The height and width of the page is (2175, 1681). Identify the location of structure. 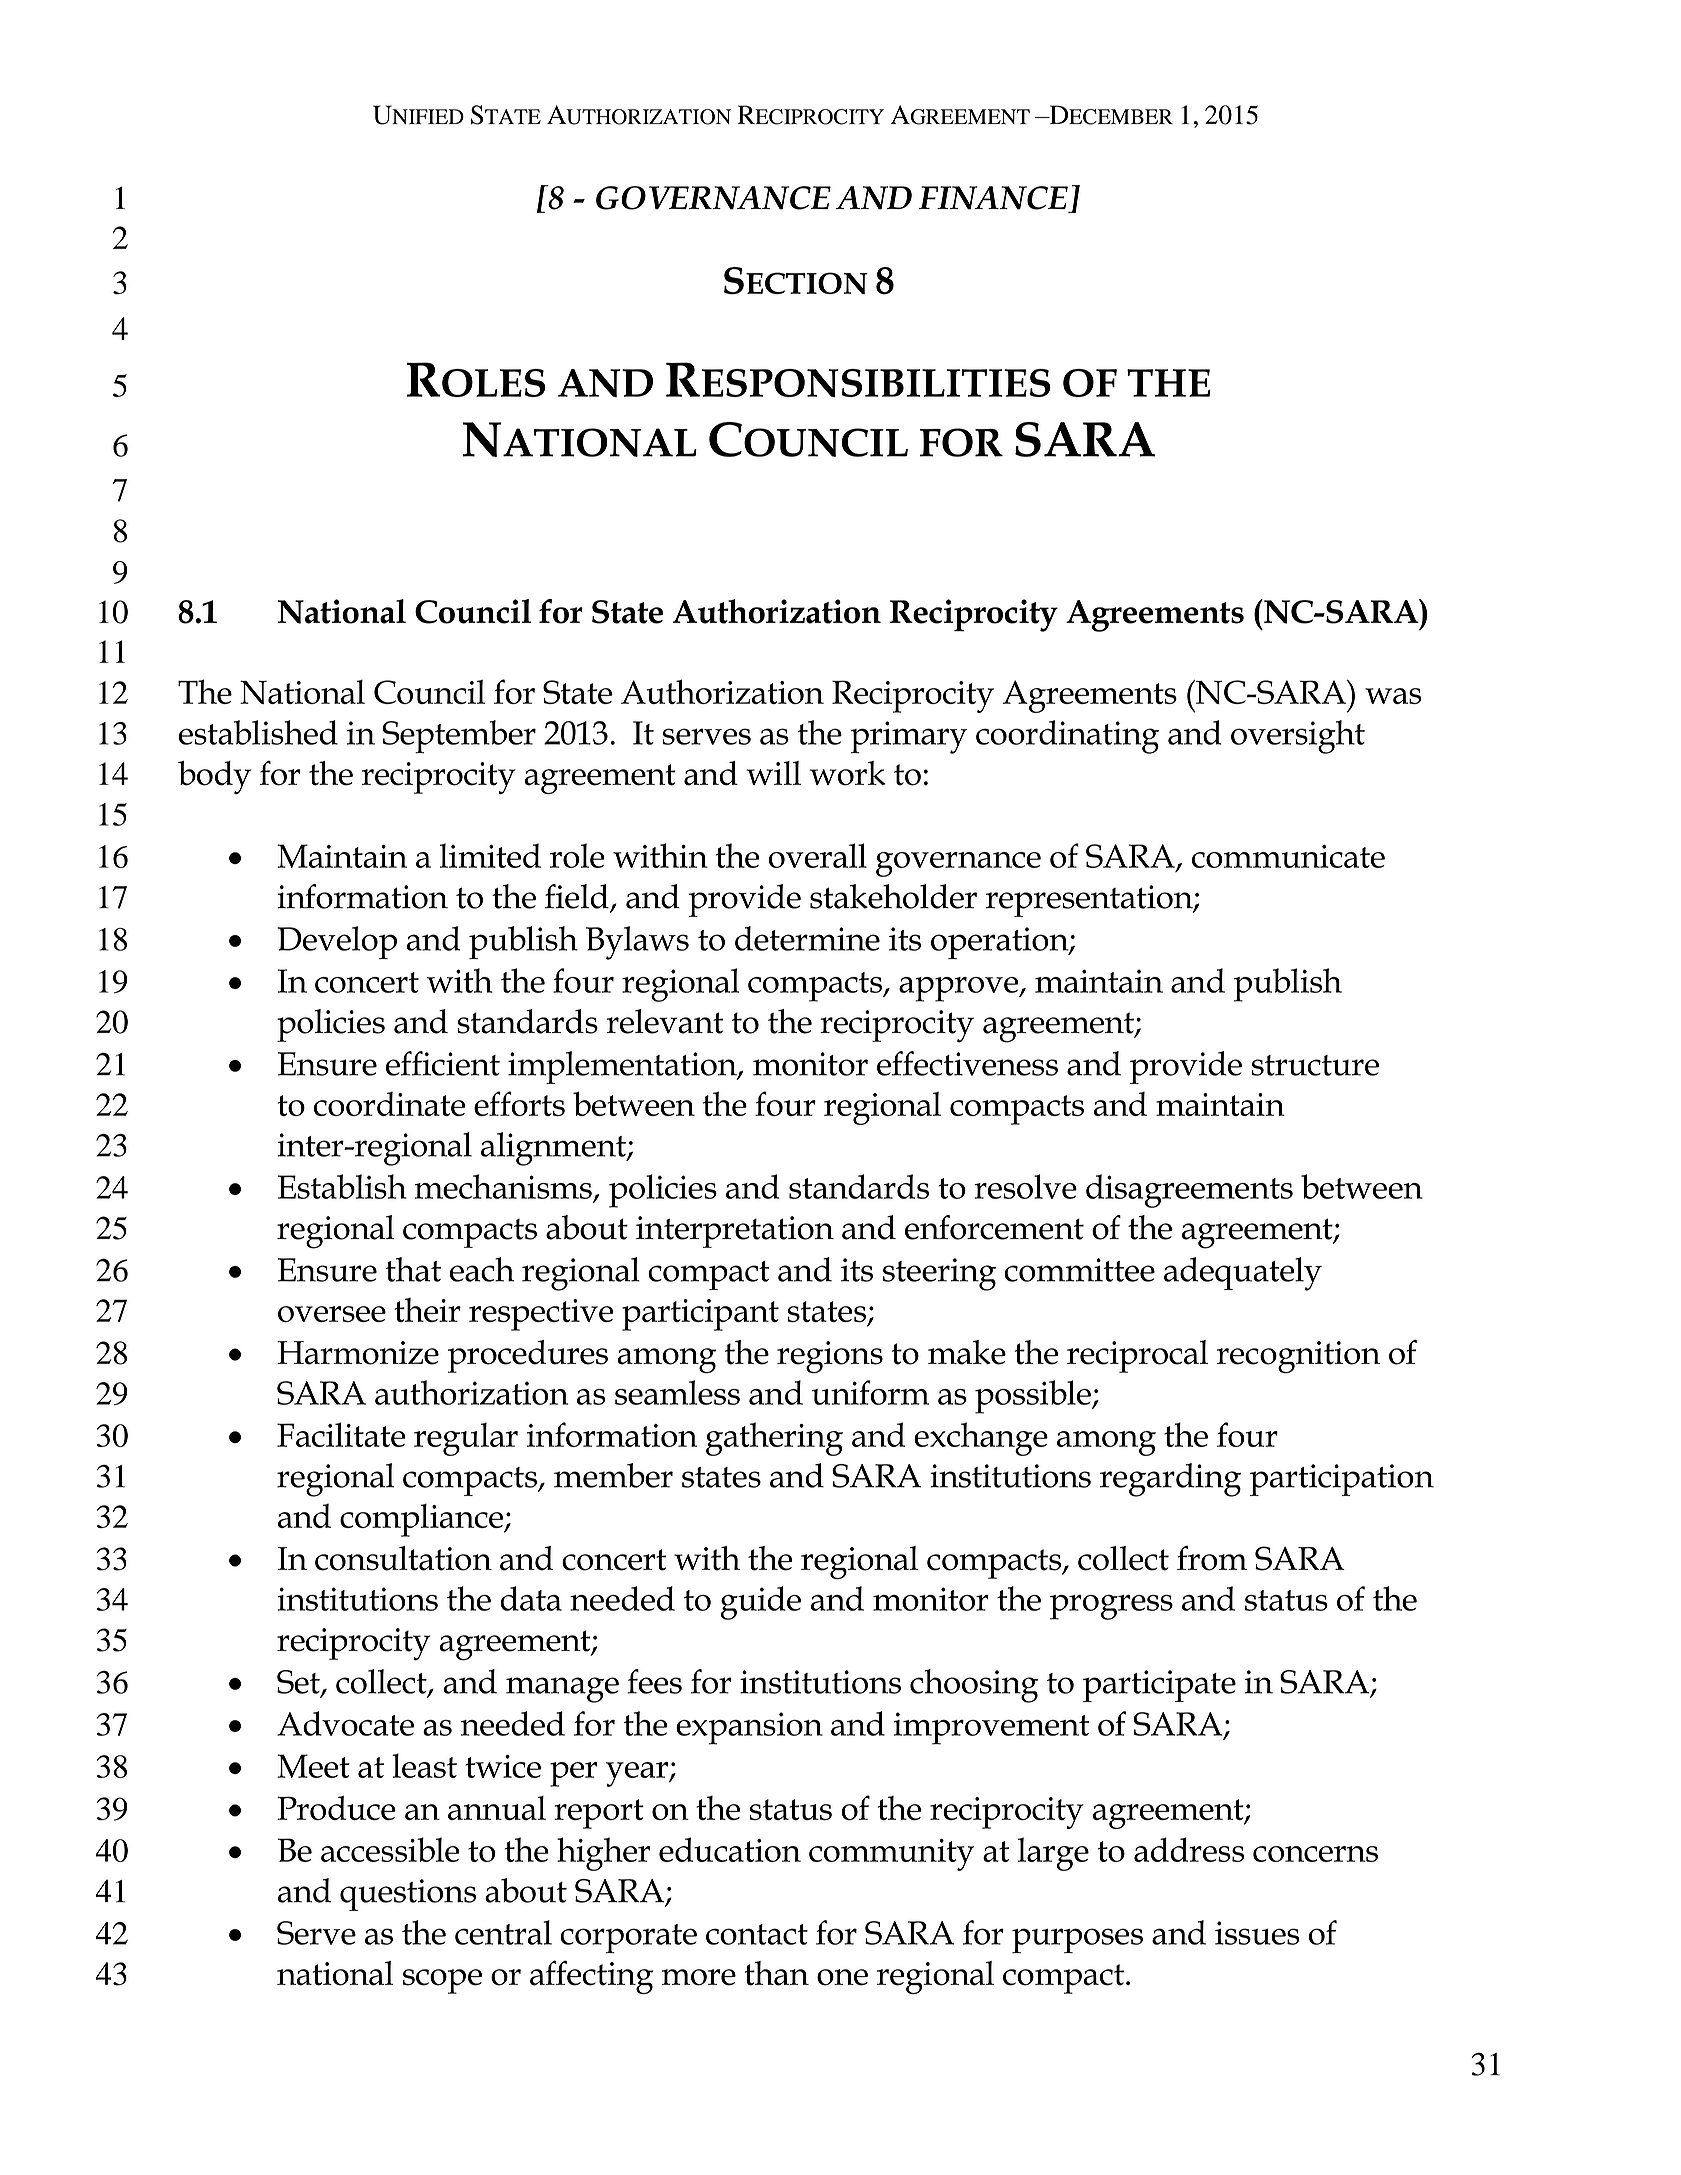
(1315, 1065).
